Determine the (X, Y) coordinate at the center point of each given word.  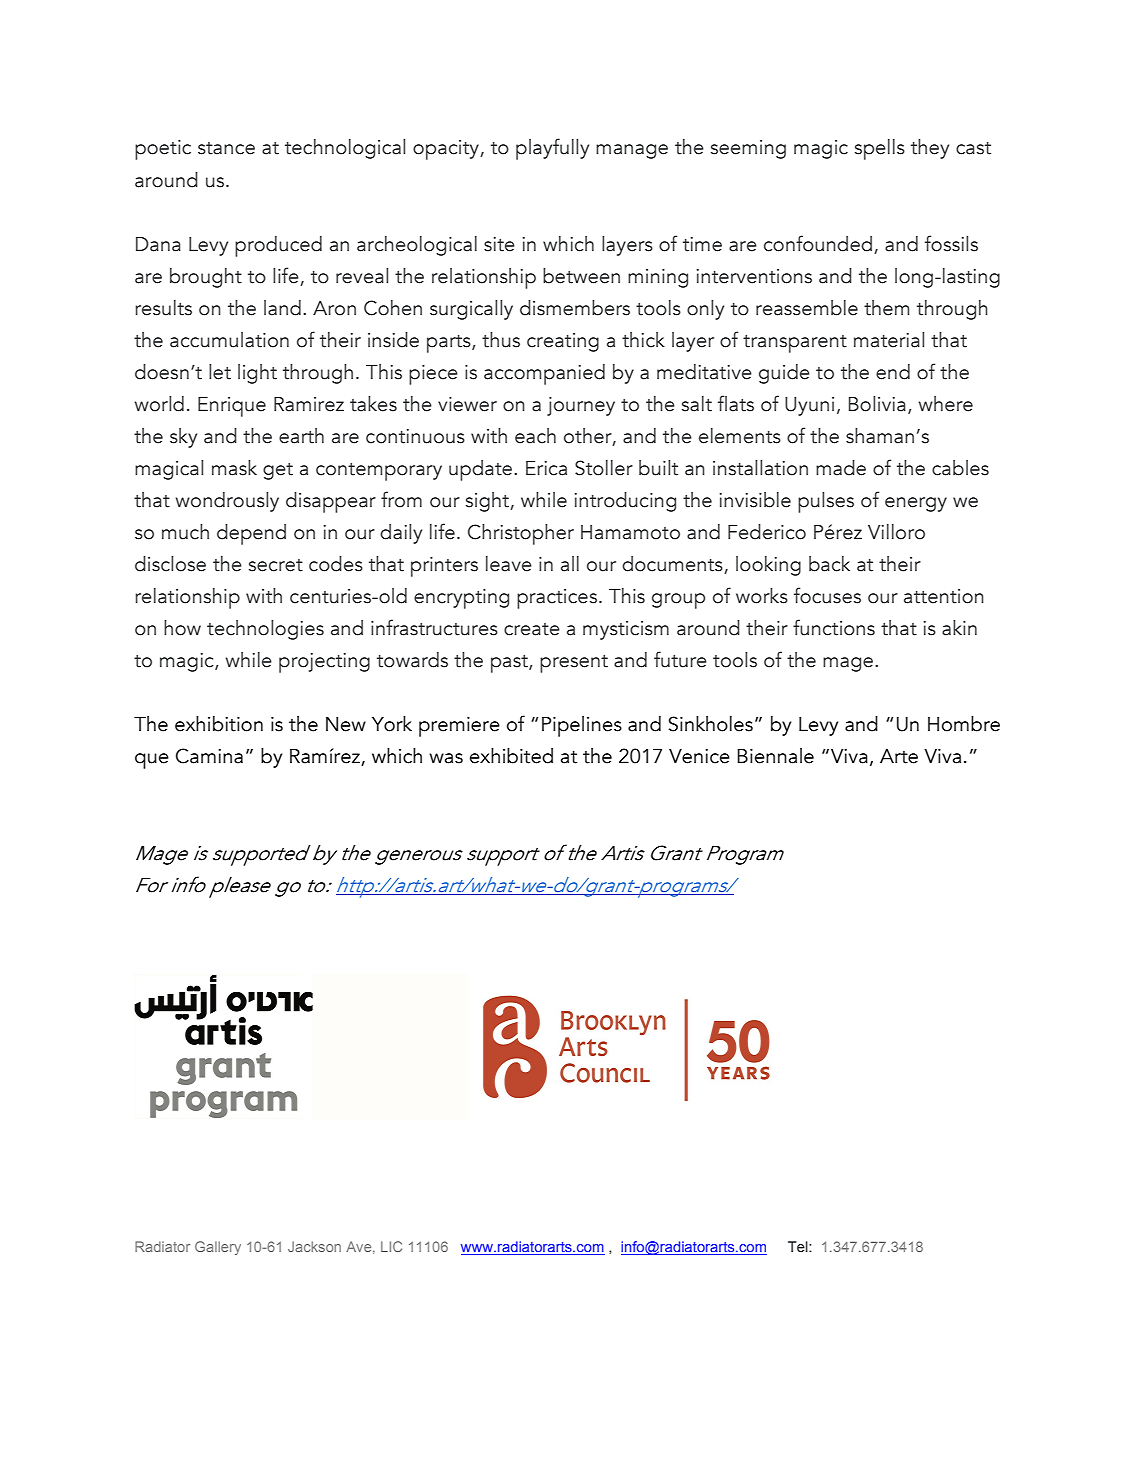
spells (880, 149)
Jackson (314, 1246)
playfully (552, 149)
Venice (699, 756)
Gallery (218, 1248)
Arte (899, 756)
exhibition (219, 724)
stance (226, 148)
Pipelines (582, 726)
